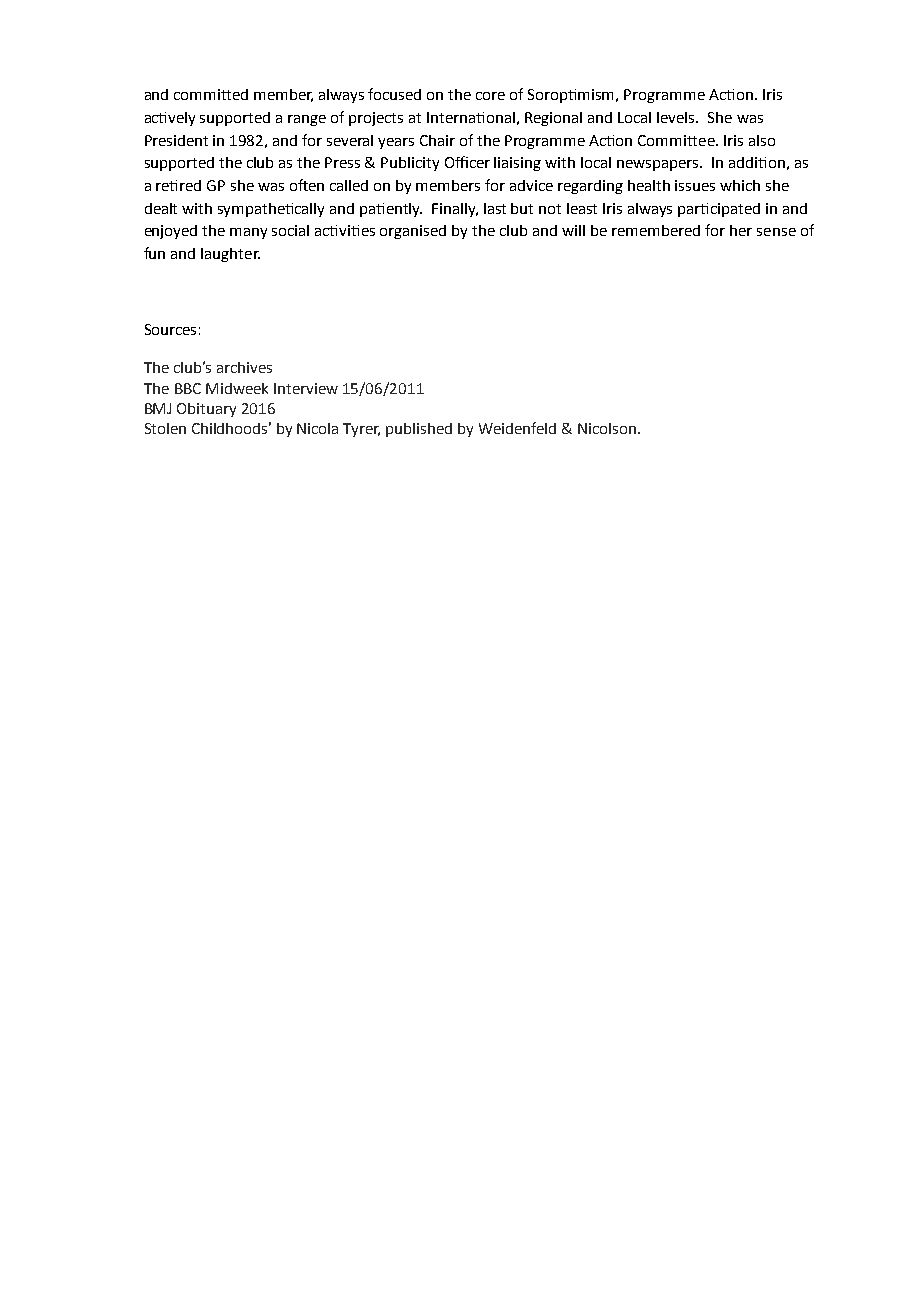 This page has height=1308, width=924. I want to click on core, so click(490, 96).
